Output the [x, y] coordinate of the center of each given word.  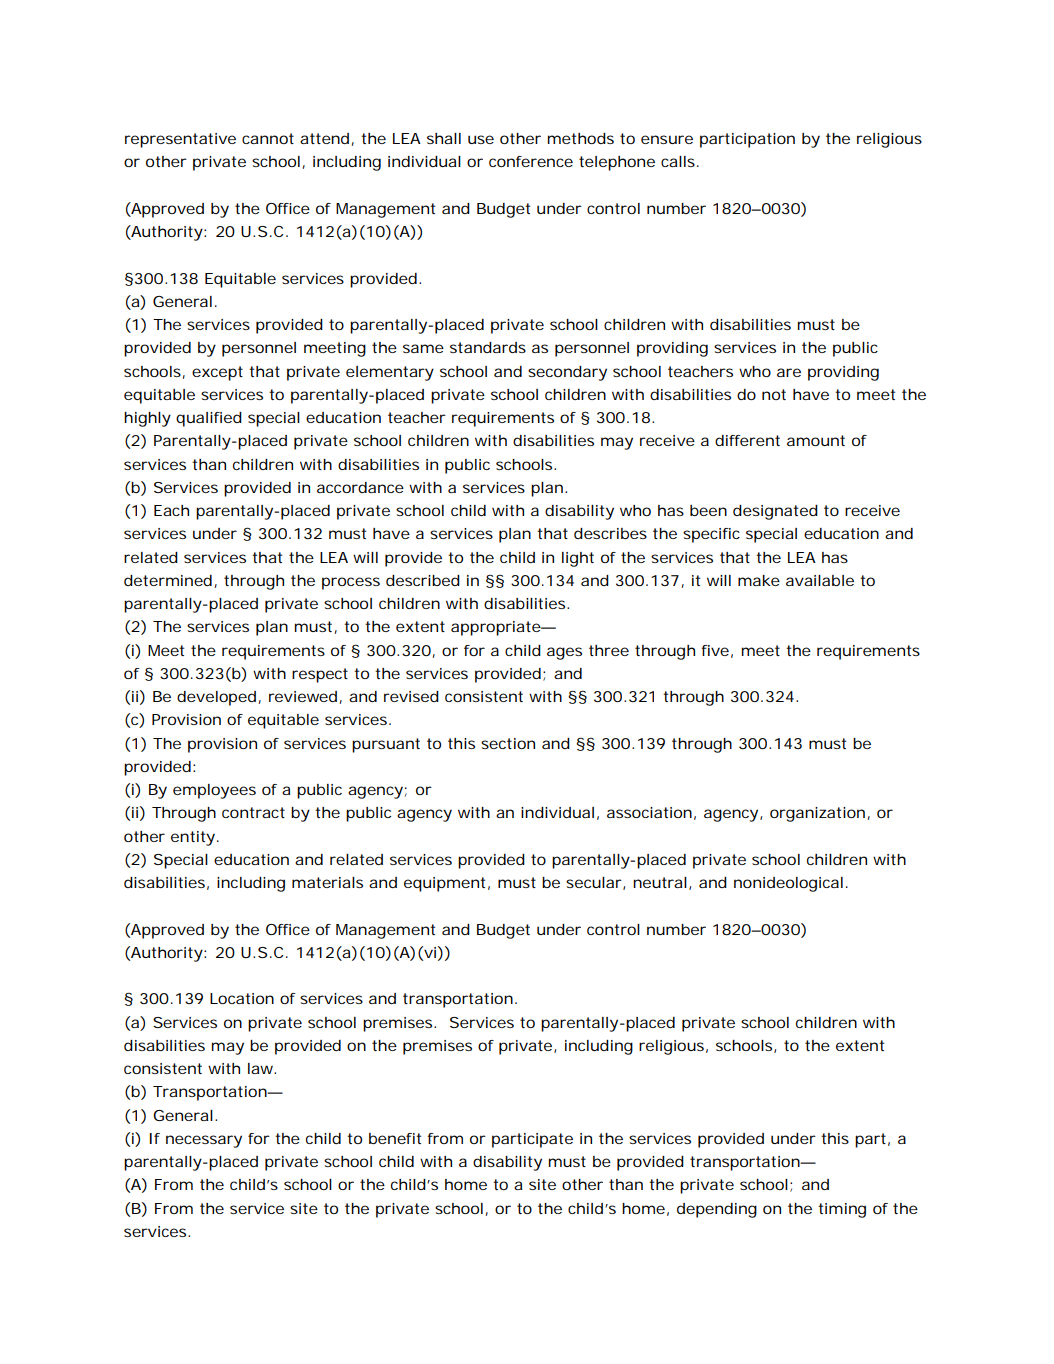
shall [444, 138]
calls [678, 161]
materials [327, 882]
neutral [660, 882]
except [217, 373]
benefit [395, 1138]
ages [564, 653]
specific [711, 535]
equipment [444, 884]
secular [594, 882]
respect [320, 675]
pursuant [386, 745]
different [747, 440]
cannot [268, 138]
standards [488, 347]
